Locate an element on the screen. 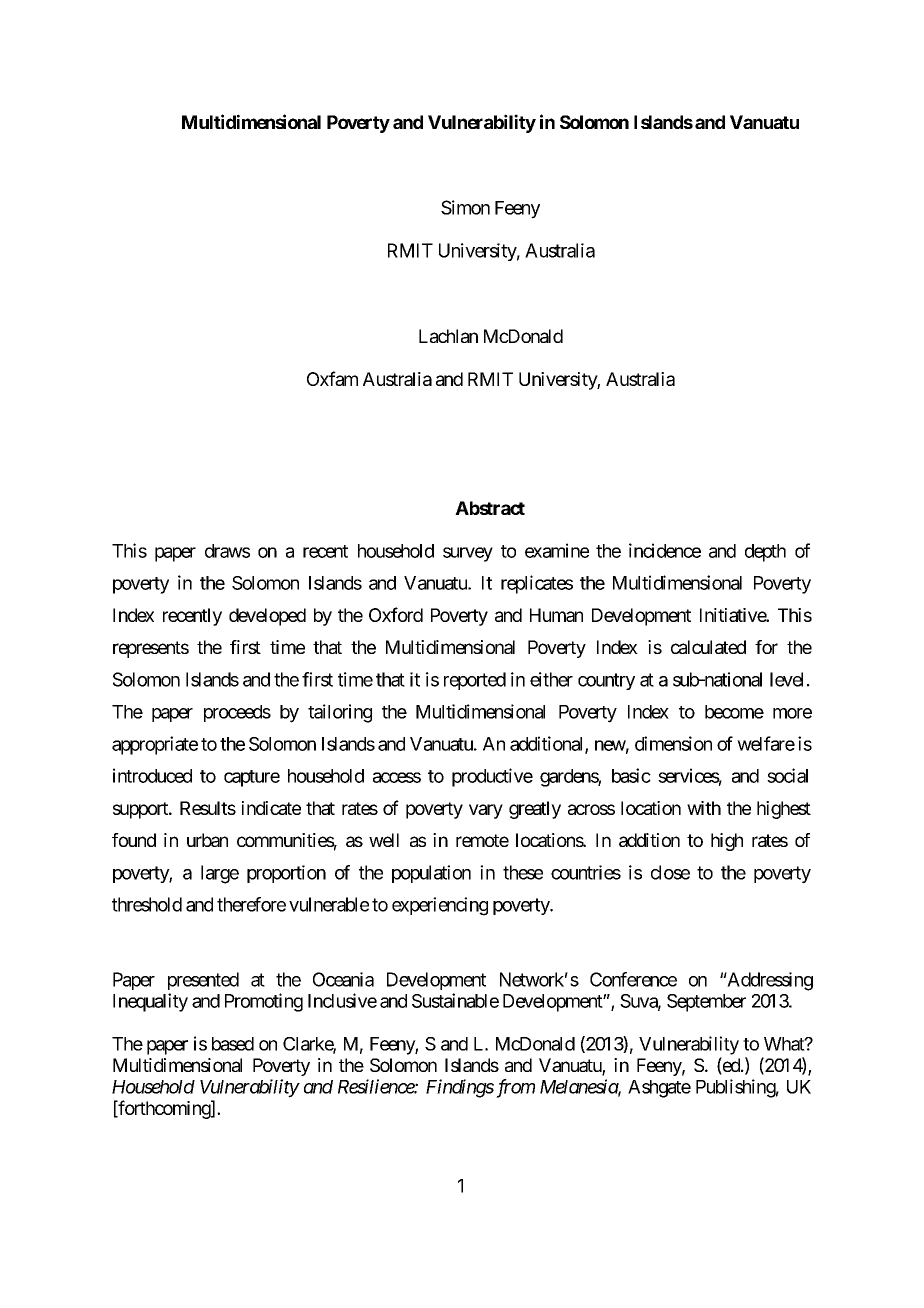 This screenshot has height=1308, width=924. September is located at coordinates (706, 1003).
